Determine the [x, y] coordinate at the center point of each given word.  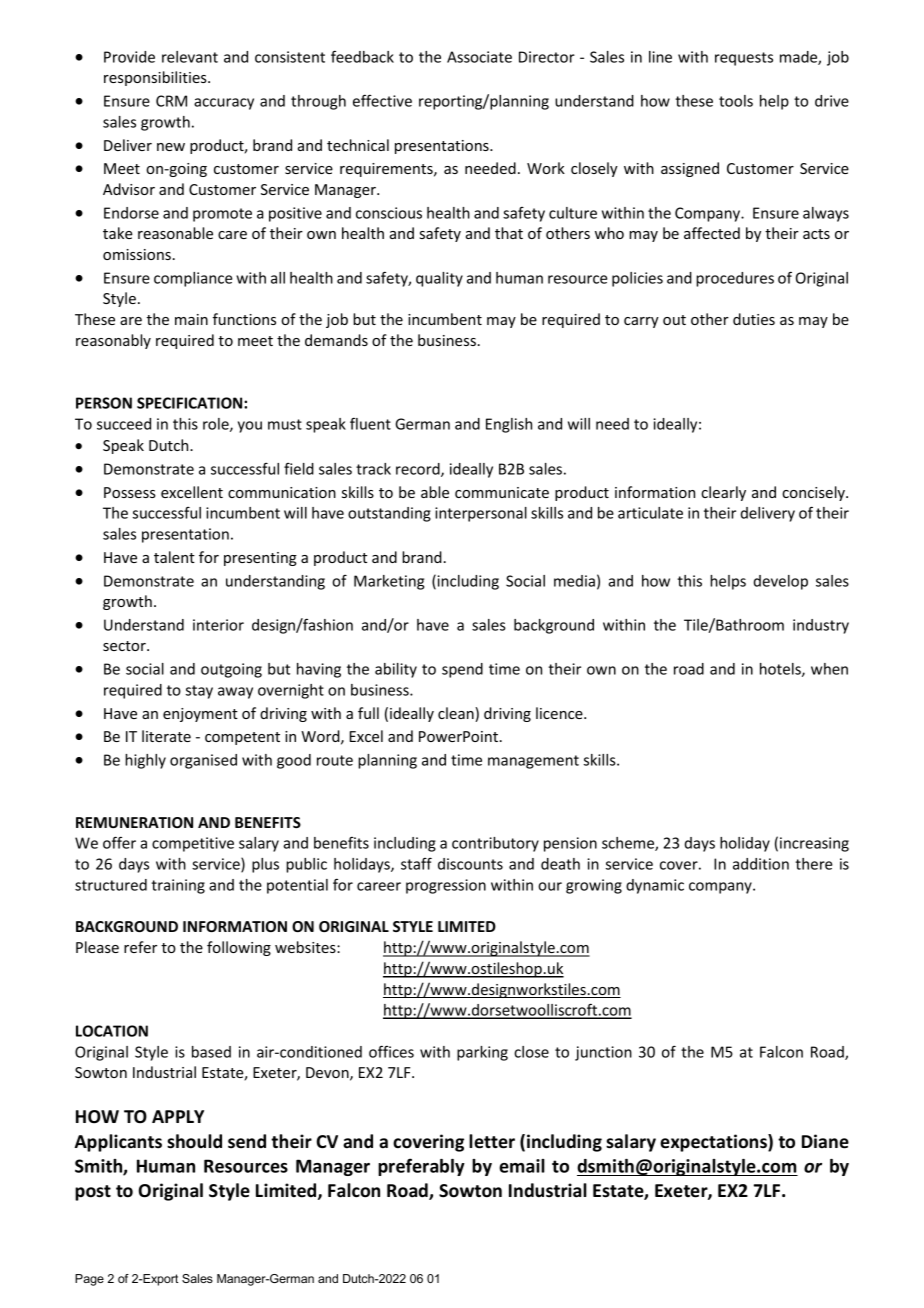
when [829, 669]
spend [462, 670]
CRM [171, 101]
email [522, 1166]
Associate [479, 57]
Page [89, 1280]
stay [199, 692]
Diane [825, 1141]
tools [736, 101]
